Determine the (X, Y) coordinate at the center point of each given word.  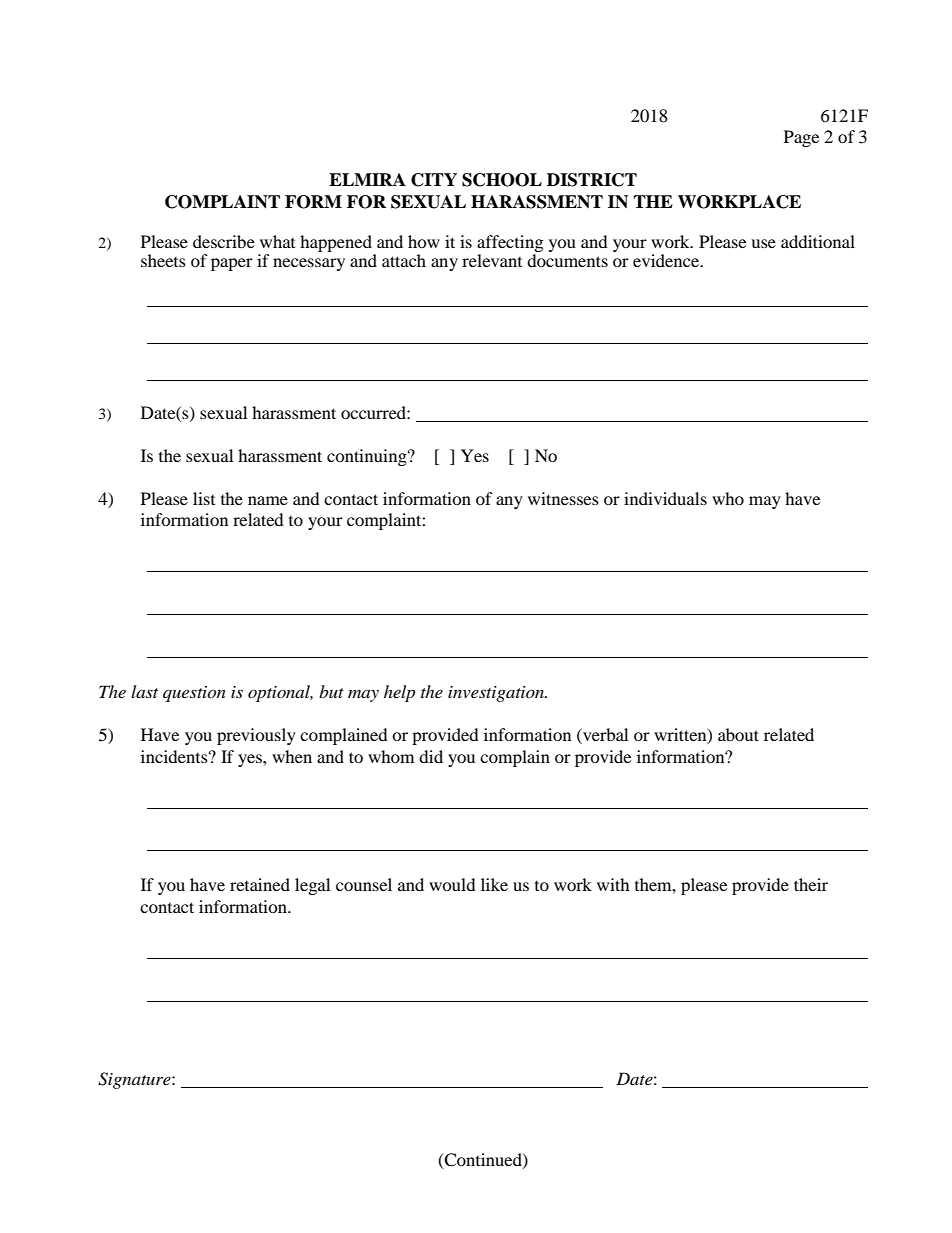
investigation (497, 694)
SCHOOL (502, 180)
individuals (665, 498)
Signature (135, 1080)
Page (801, 138)
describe (224, 241)
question (194, 694)
